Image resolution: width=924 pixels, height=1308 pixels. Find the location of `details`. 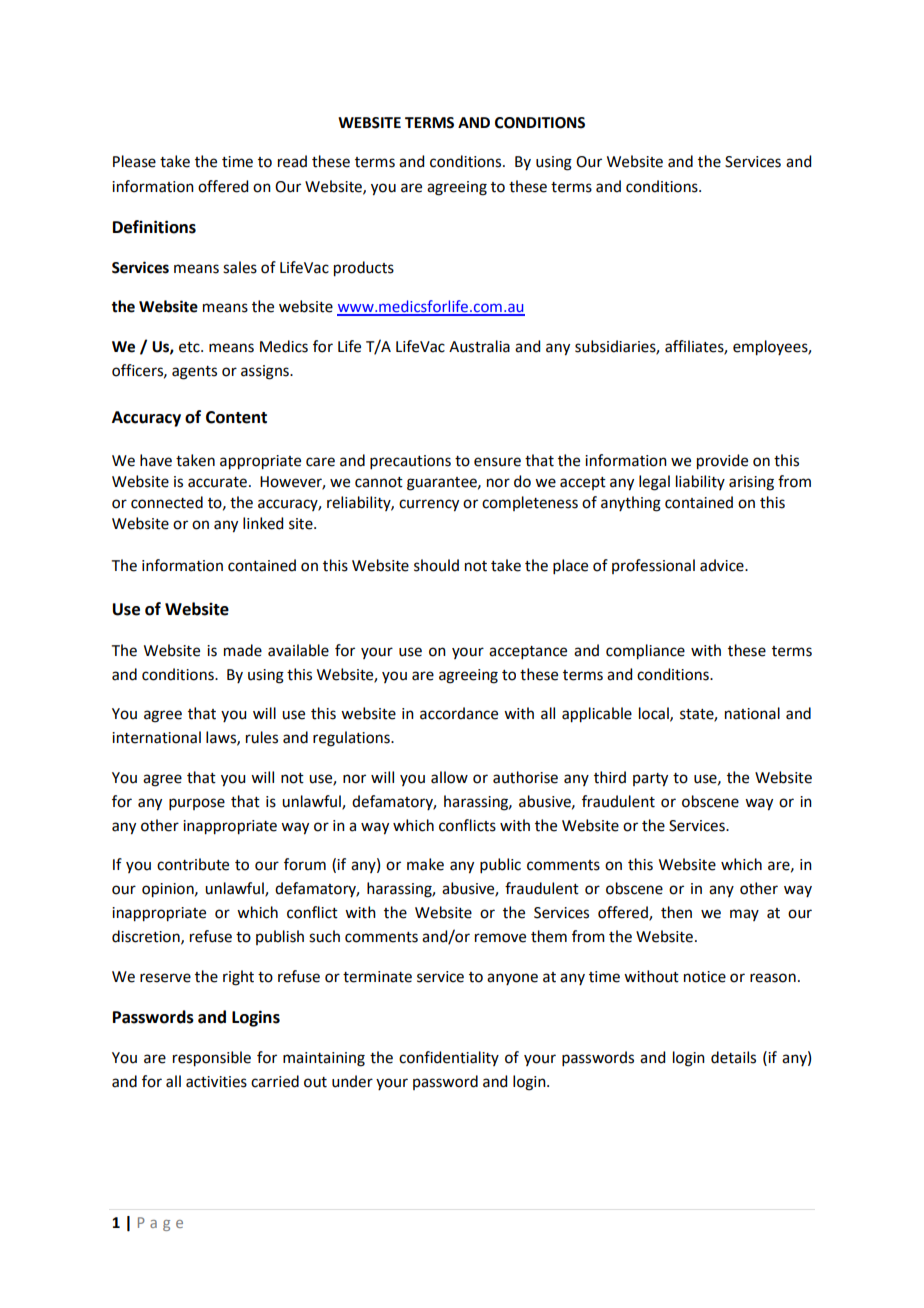

details is located at coordinates (733, 1057).
